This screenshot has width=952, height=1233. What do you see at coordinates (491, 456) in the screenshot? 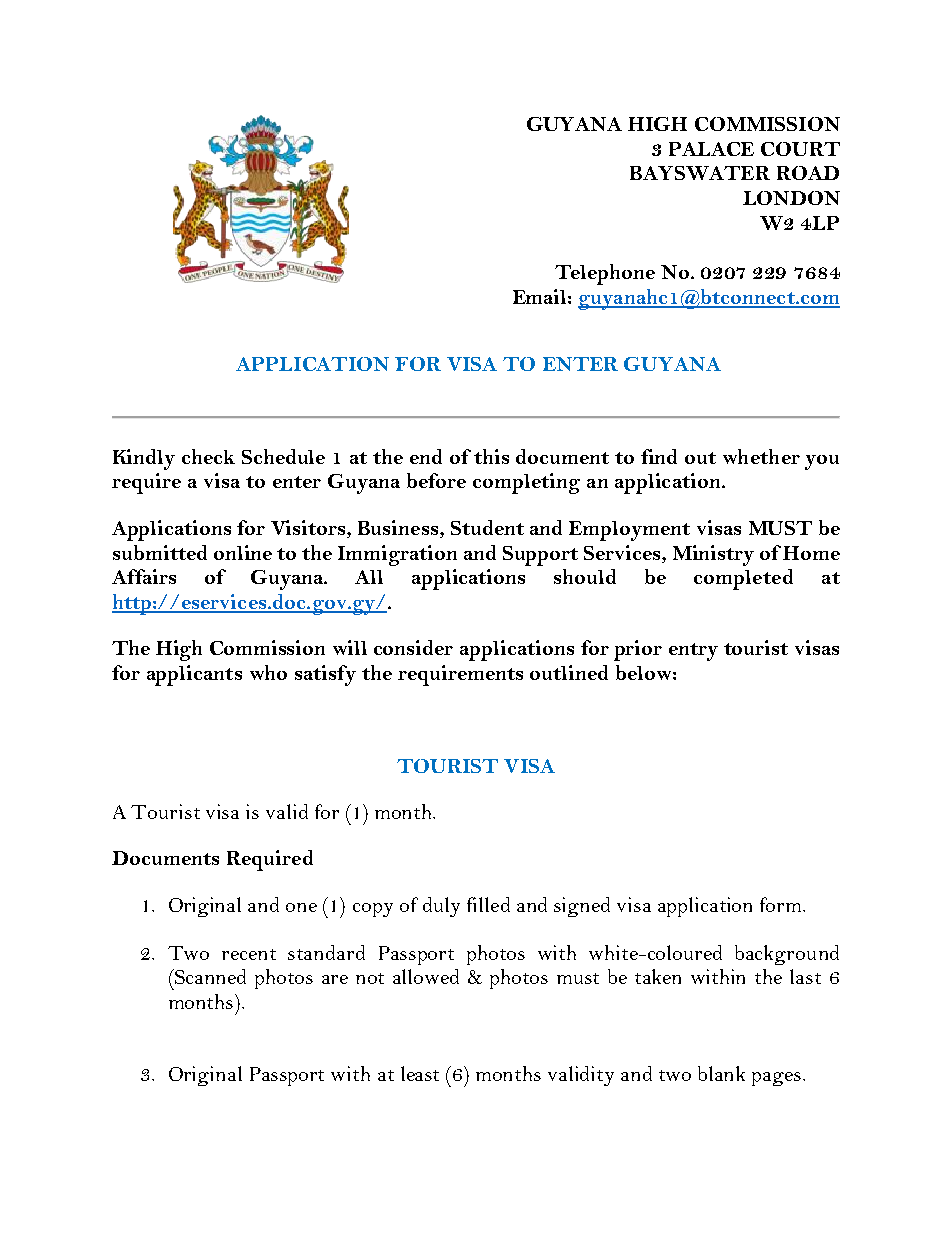
I see `this` at bounding box center [491, 456].
